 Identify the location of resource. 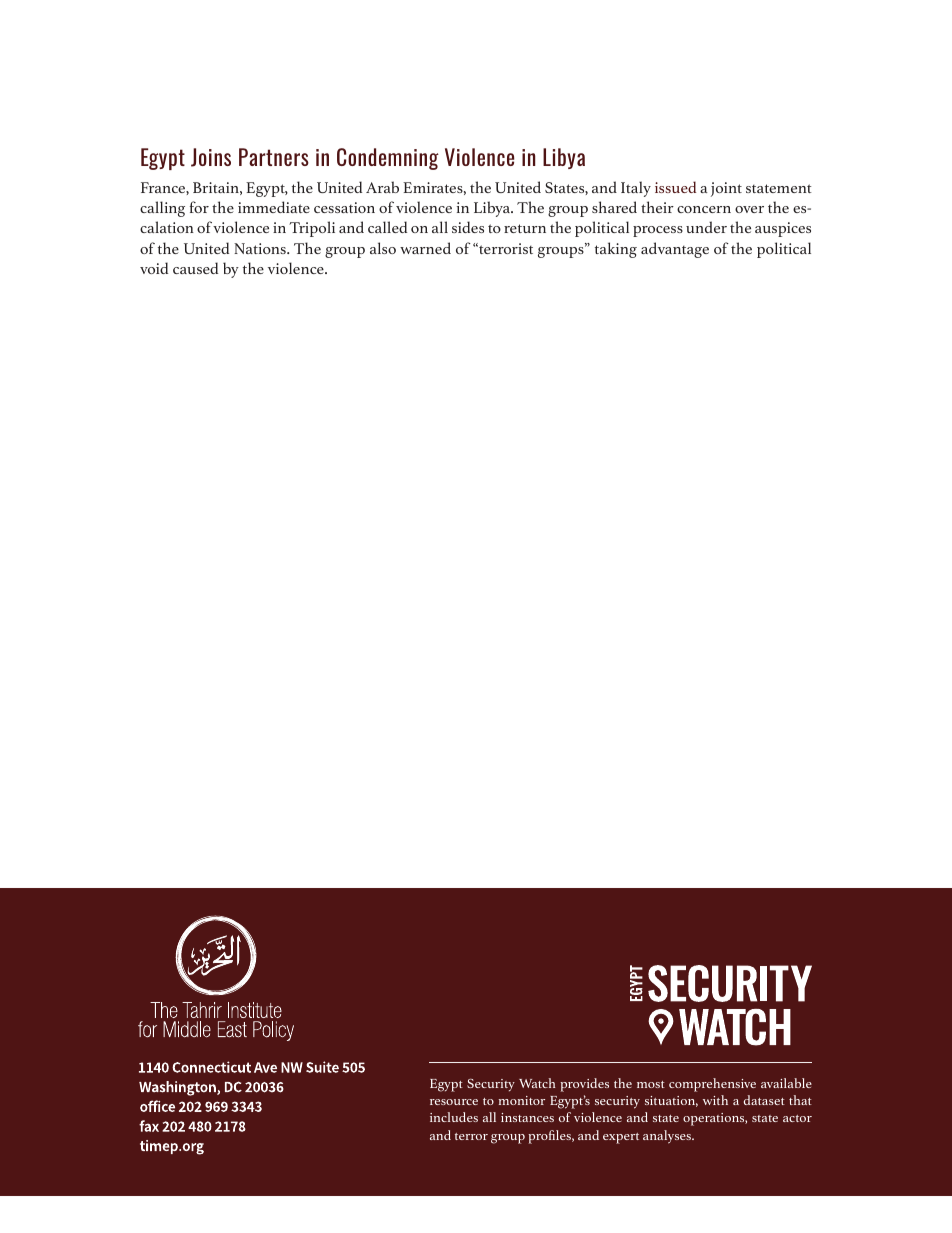
(454, 1102).
